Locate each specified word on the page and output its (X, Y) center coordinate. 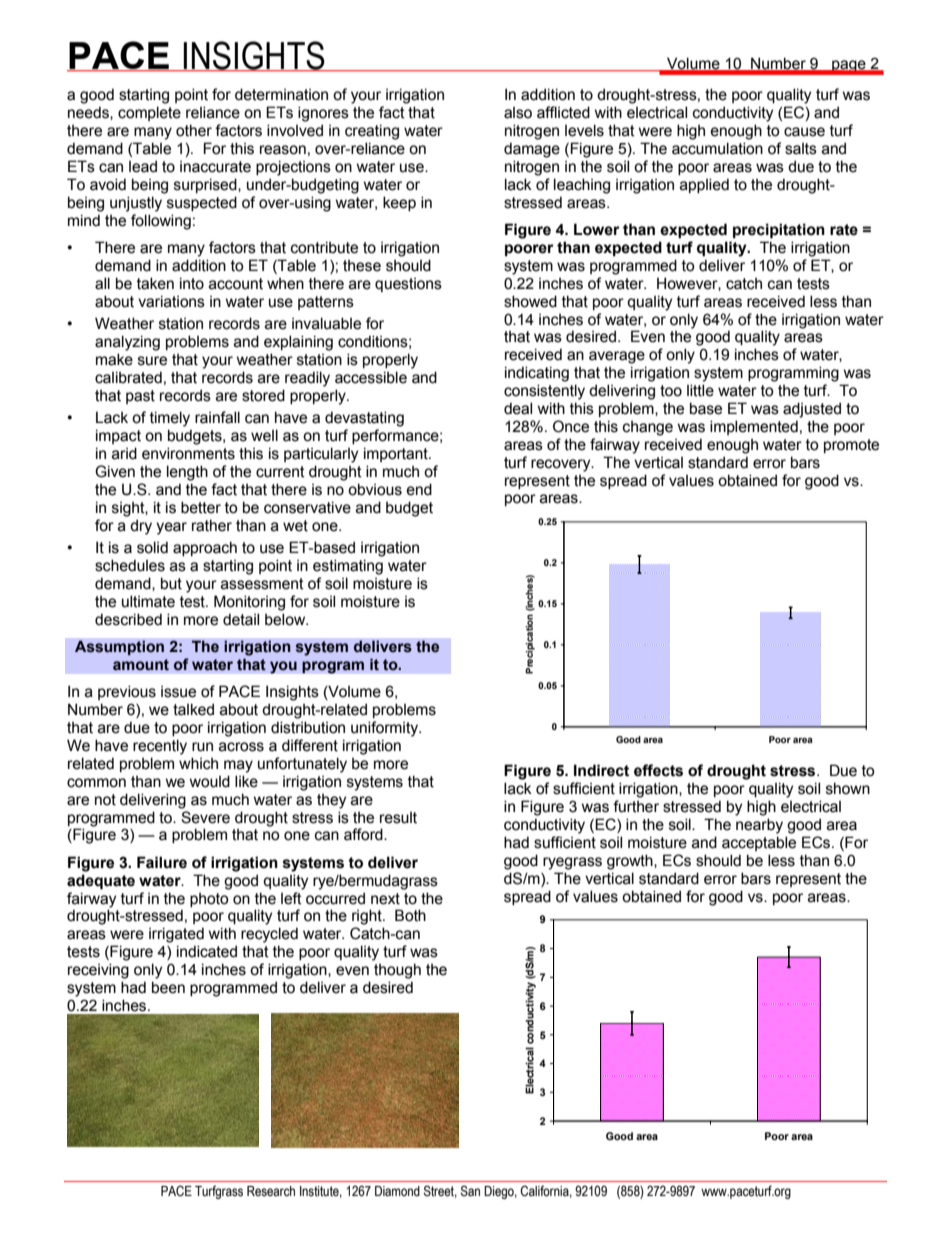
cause (804, 132)
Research (271, 1191)
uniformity (386, 729)
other (194, 130)
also (518, 113)
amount (141, 665)
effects (658, 770)
